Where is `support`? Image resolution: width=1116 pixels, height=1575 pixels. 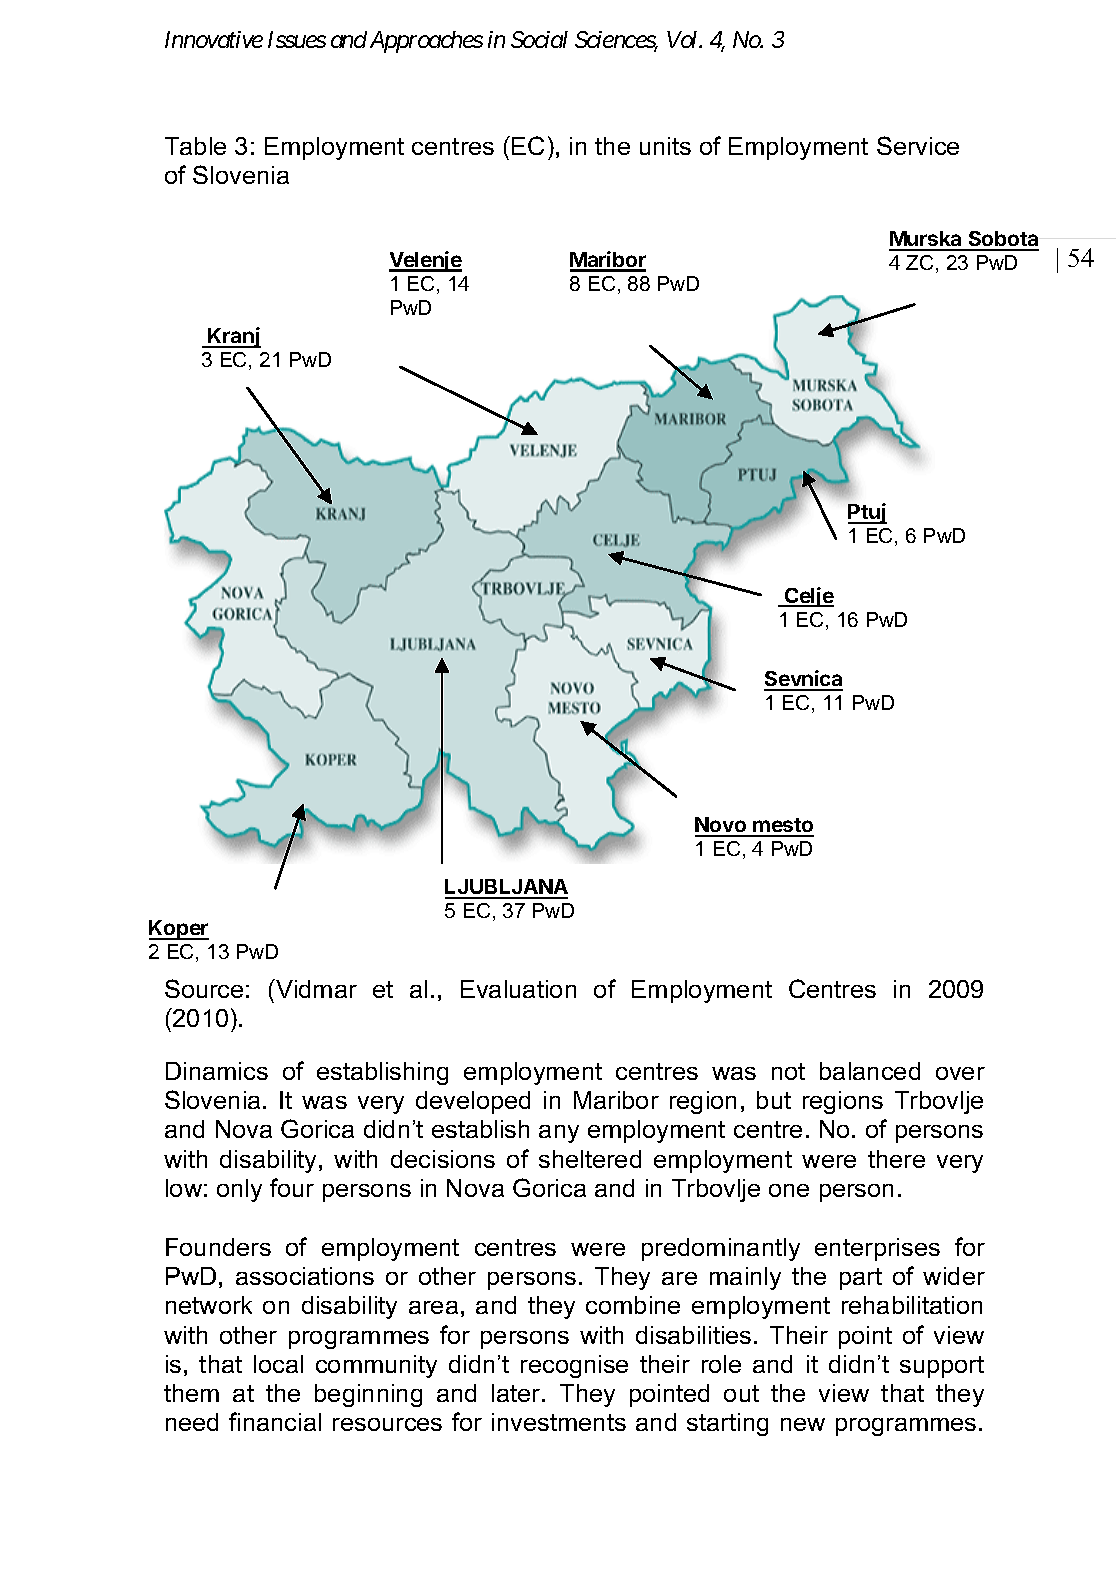 support is located at coordinates (942, 1367).
